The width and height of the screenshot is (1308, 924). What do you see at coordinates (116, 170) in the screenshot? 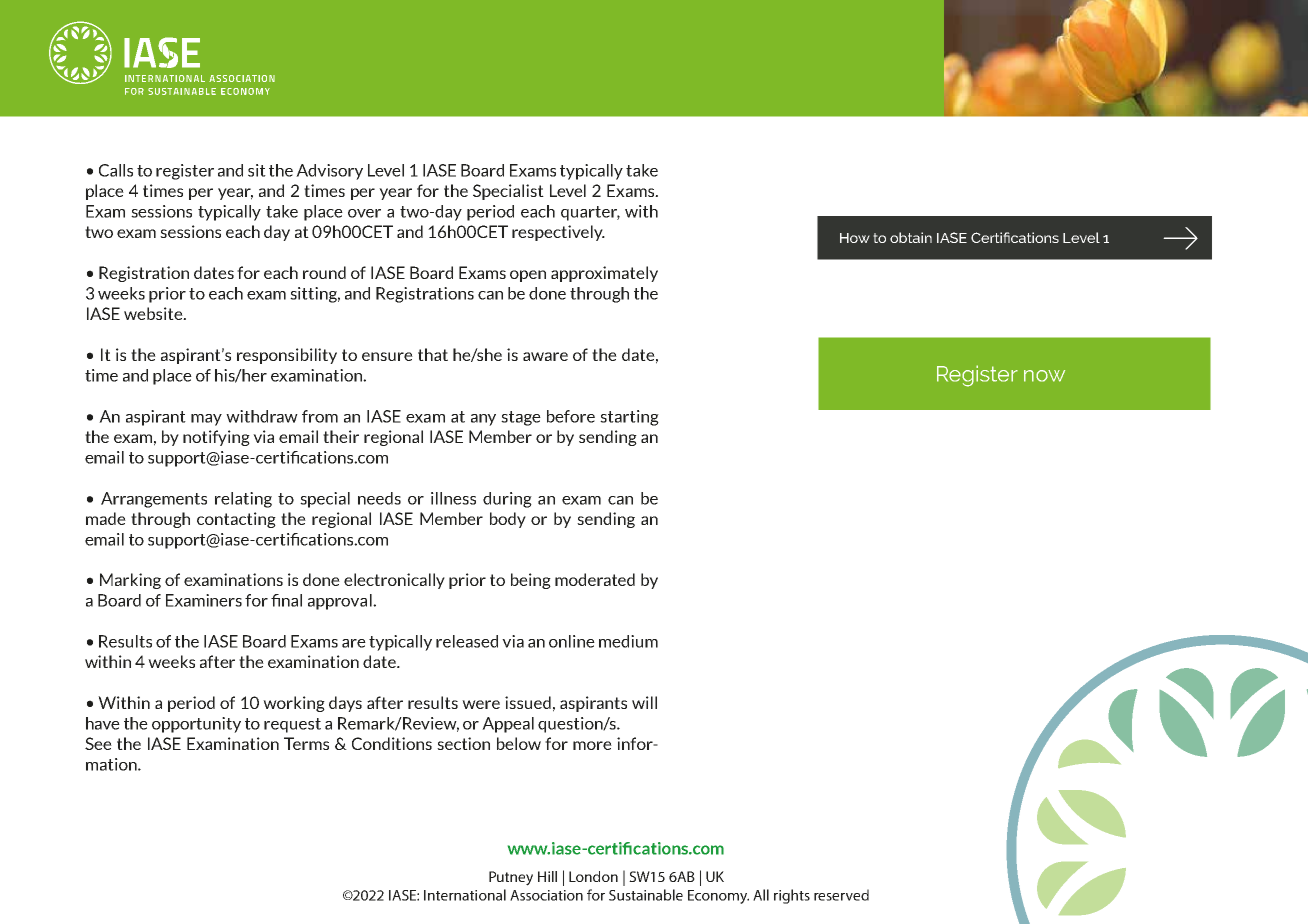
I see `Calls` at bounding box center [116, 170].
